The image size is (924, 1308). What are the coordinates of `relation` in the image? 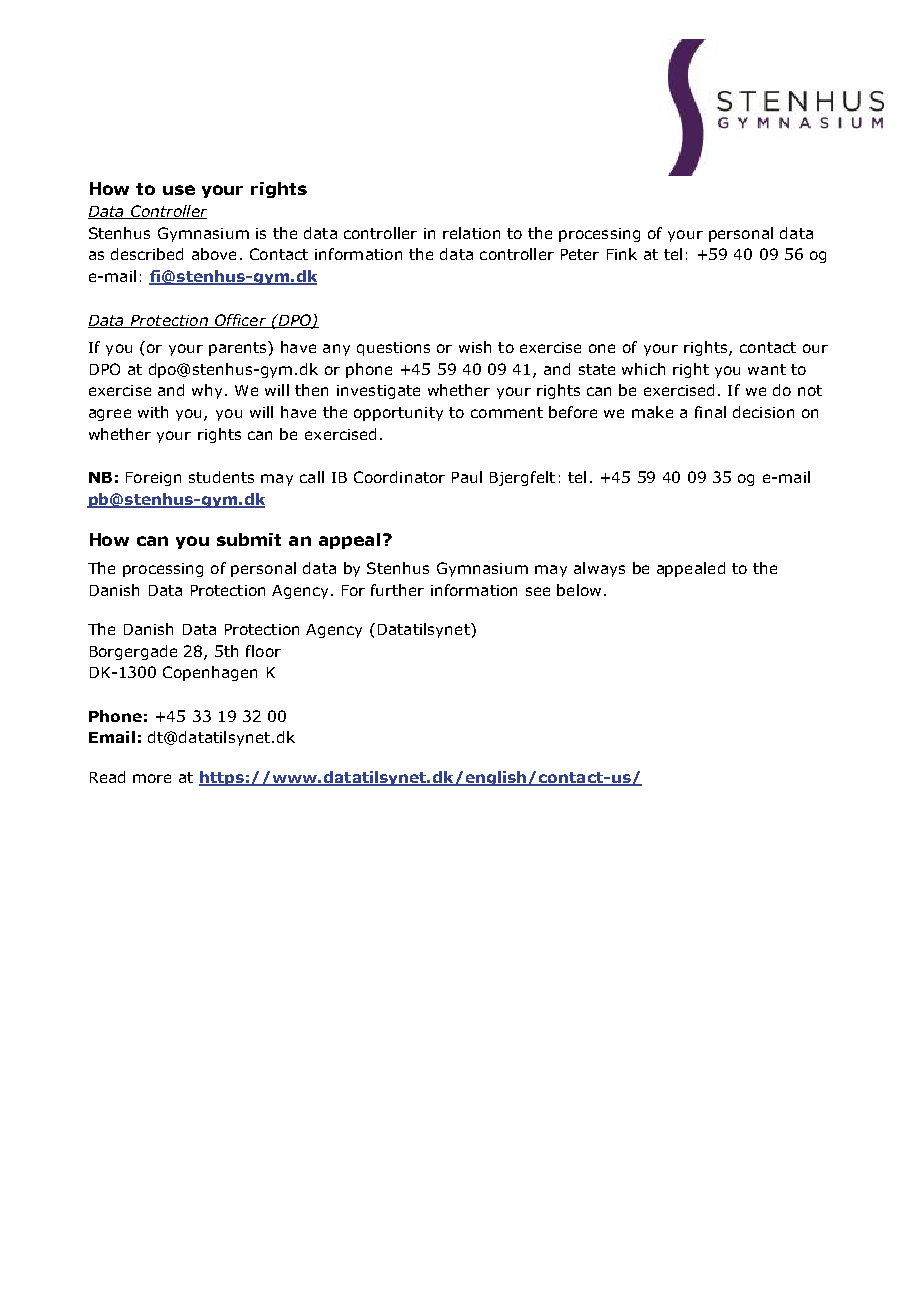 It's located at (471, 233).
